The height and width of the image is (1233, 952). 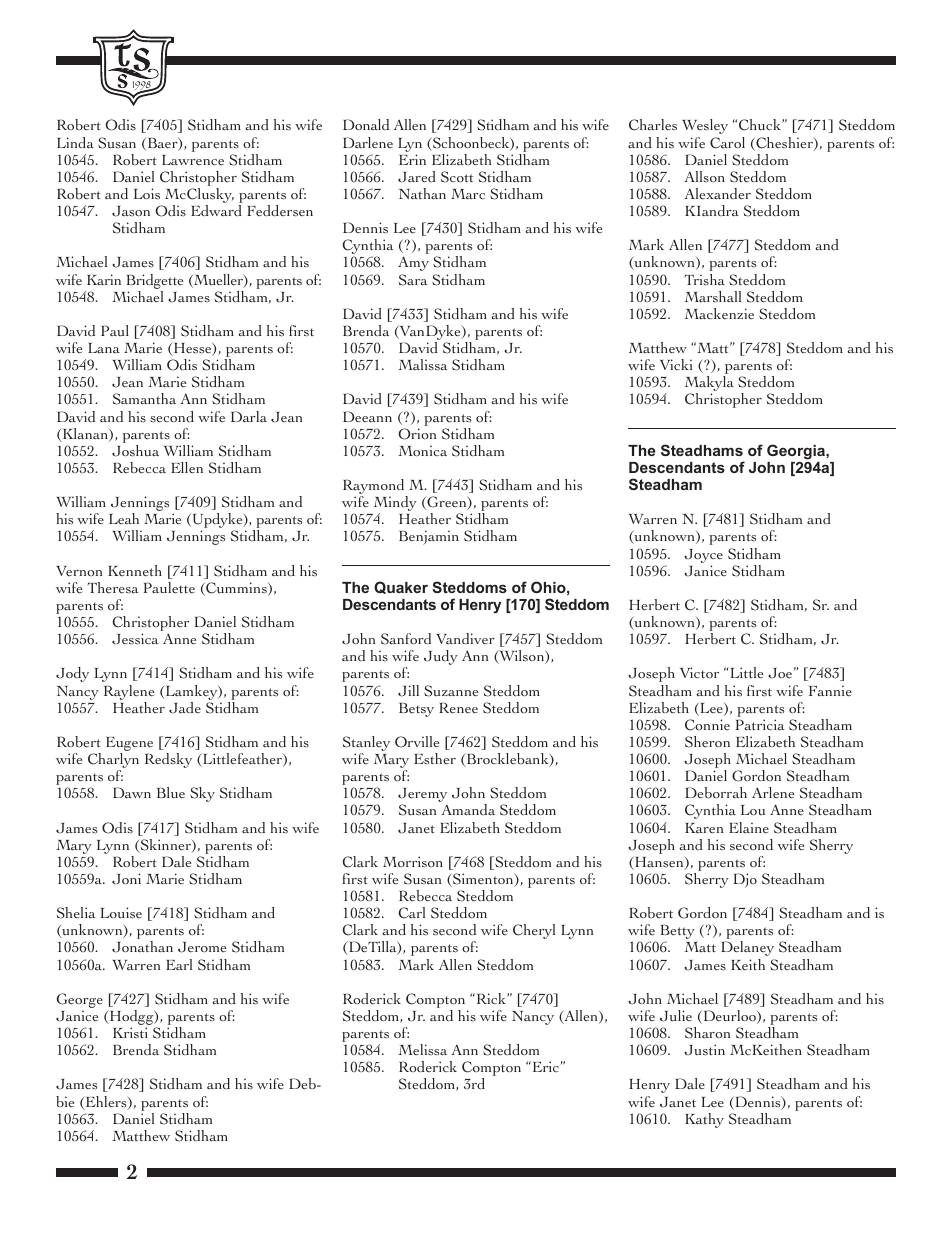 I want to click on Leah, so click(x=124, y=518).
